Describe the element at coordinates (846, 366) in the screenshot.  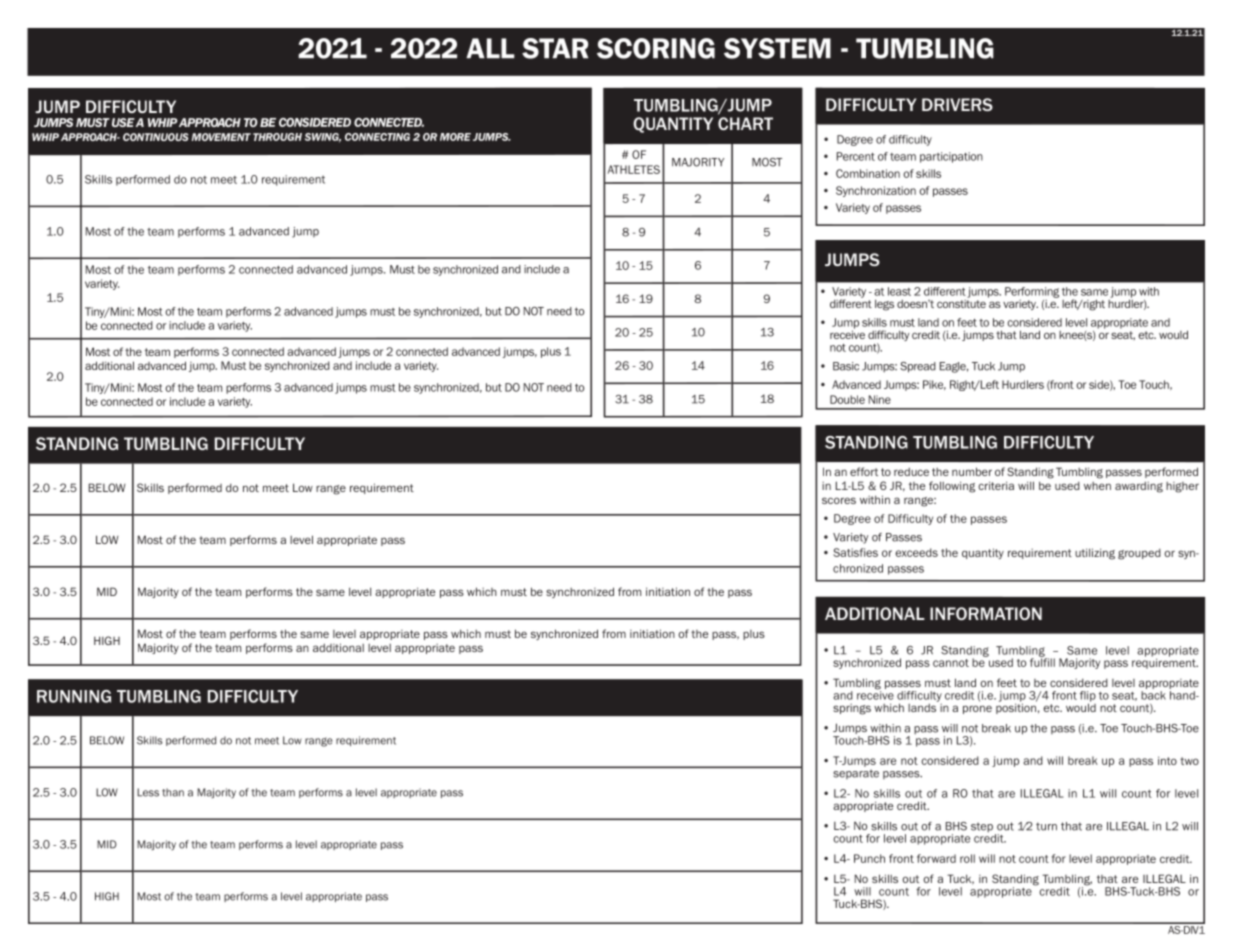
I see `Basic` at that location.
